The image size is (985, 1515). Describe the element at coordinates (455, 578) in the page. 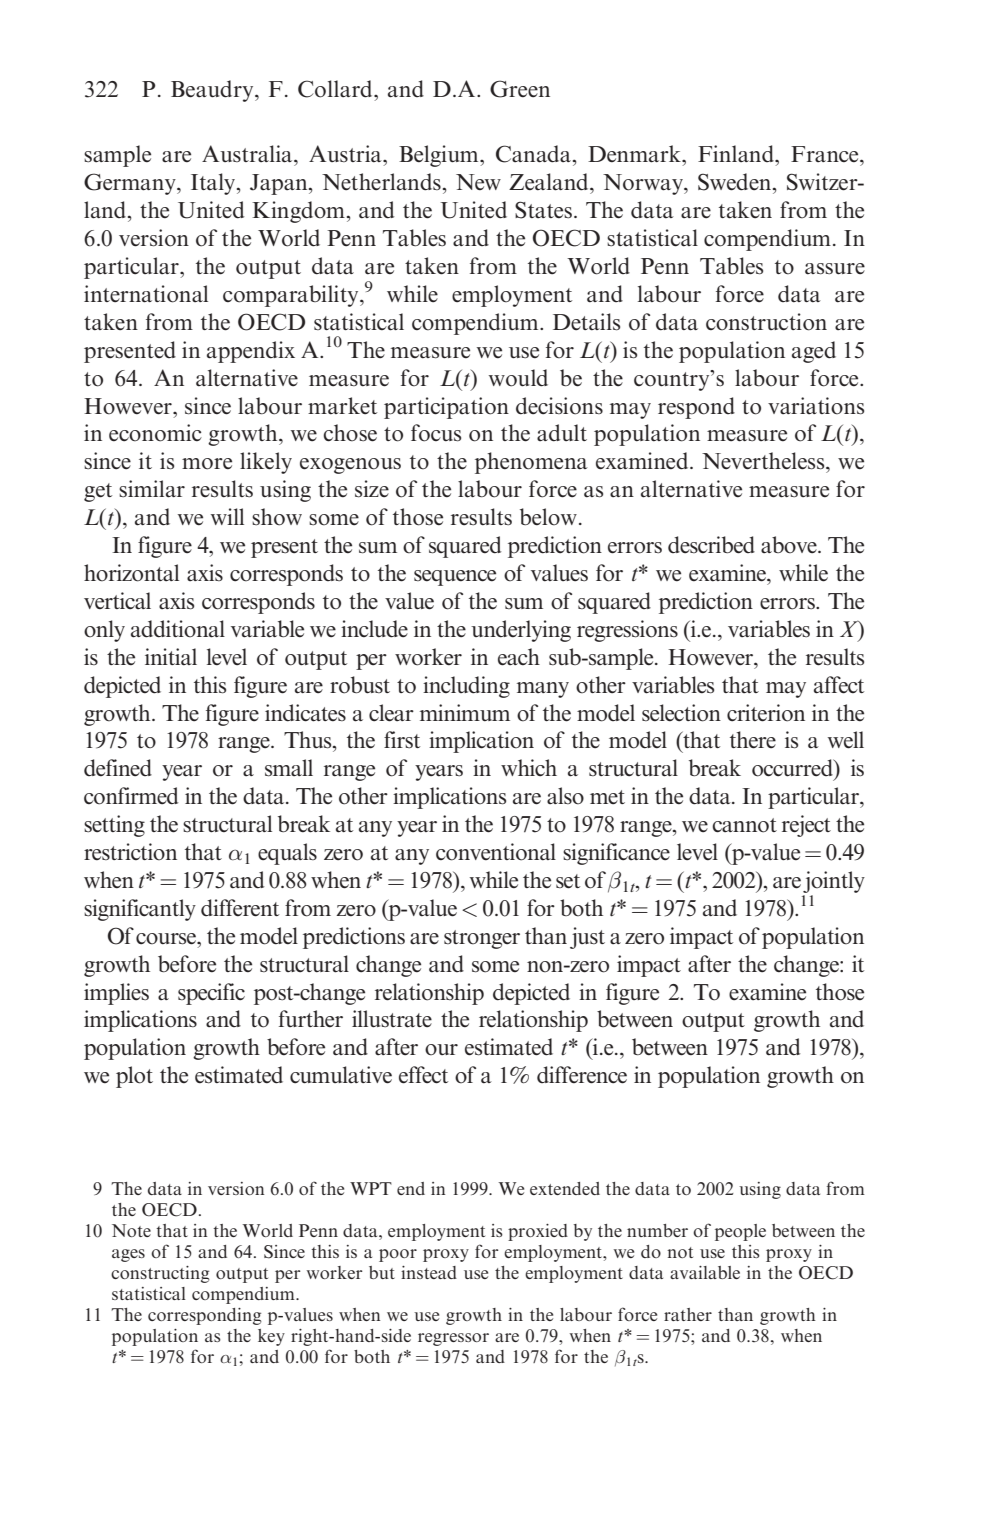

I see `sequence` at that location.
